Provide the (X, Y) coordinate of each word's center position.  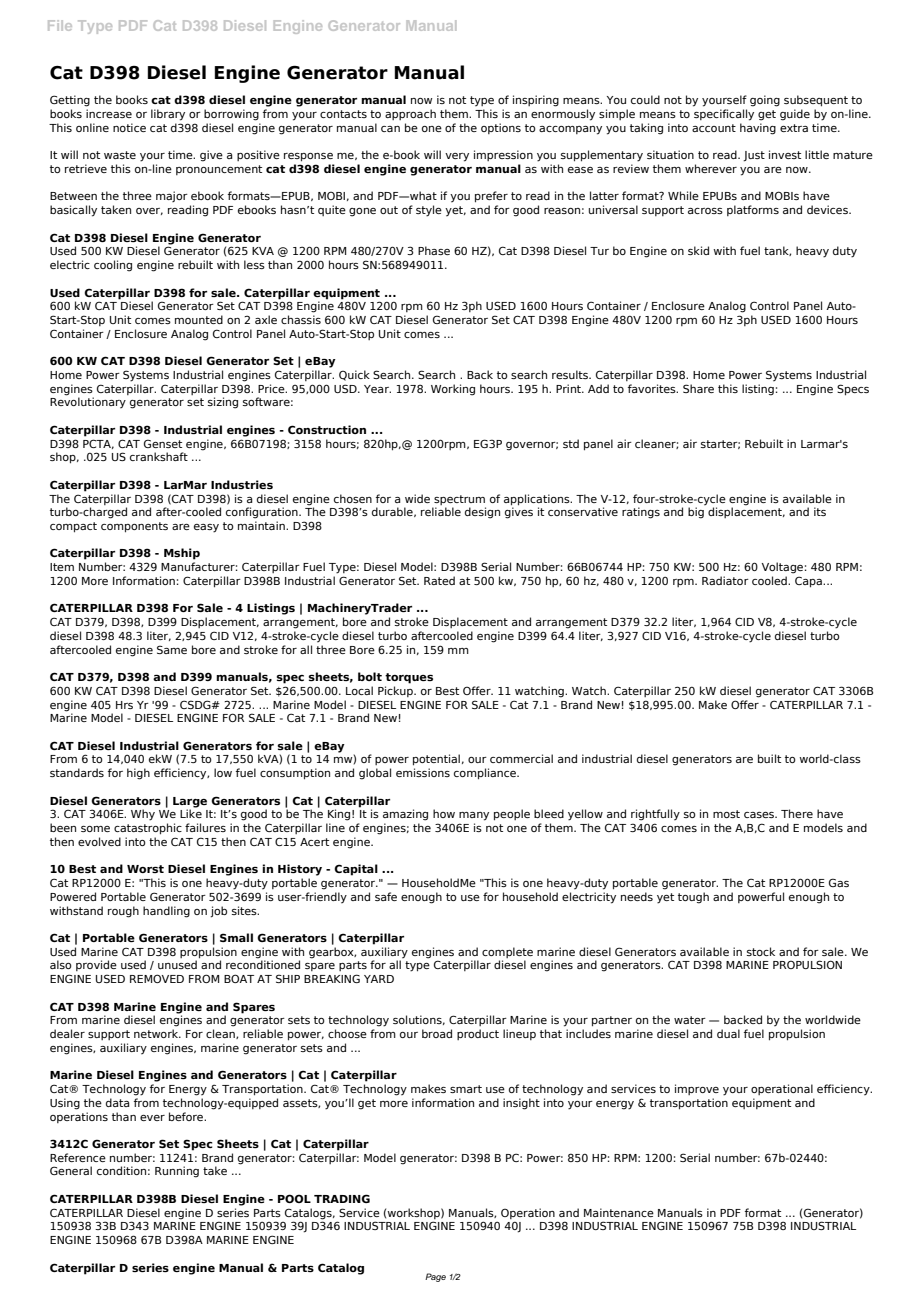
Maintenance (619, 1212)
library (168, 115)
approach (410, 114)
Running (177, 1172)
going (765, 101)
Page (435, 1277)
